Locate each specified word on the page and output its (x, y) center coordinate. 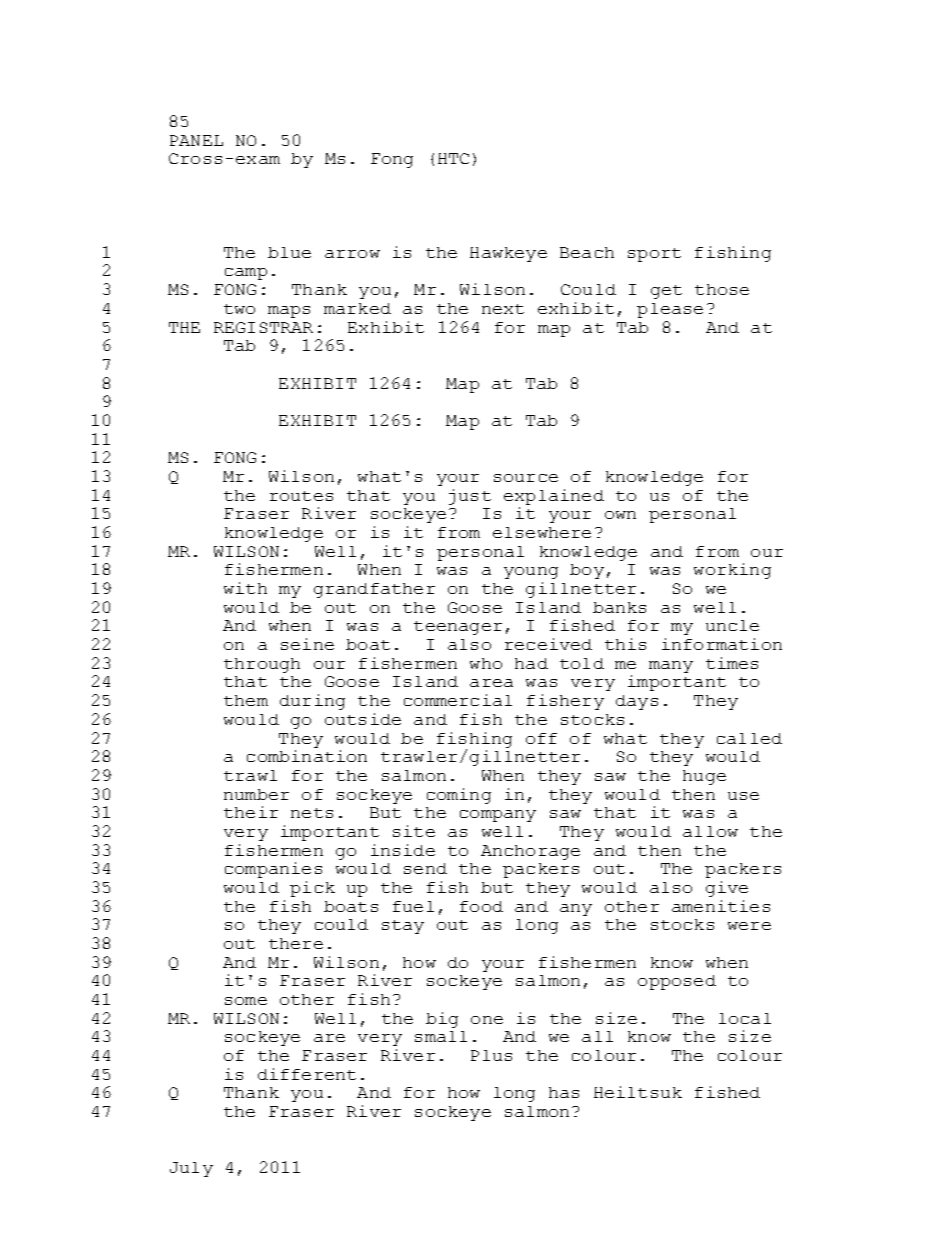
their (251, 812)
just (470, 497)
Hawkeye (508, 254)
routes (301, 496)
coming (459, 796)
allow (710, 831)
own (620, 515)
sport (654, 255)
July (191, 1169)
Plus (491, 1055)
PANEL (196, 140)
